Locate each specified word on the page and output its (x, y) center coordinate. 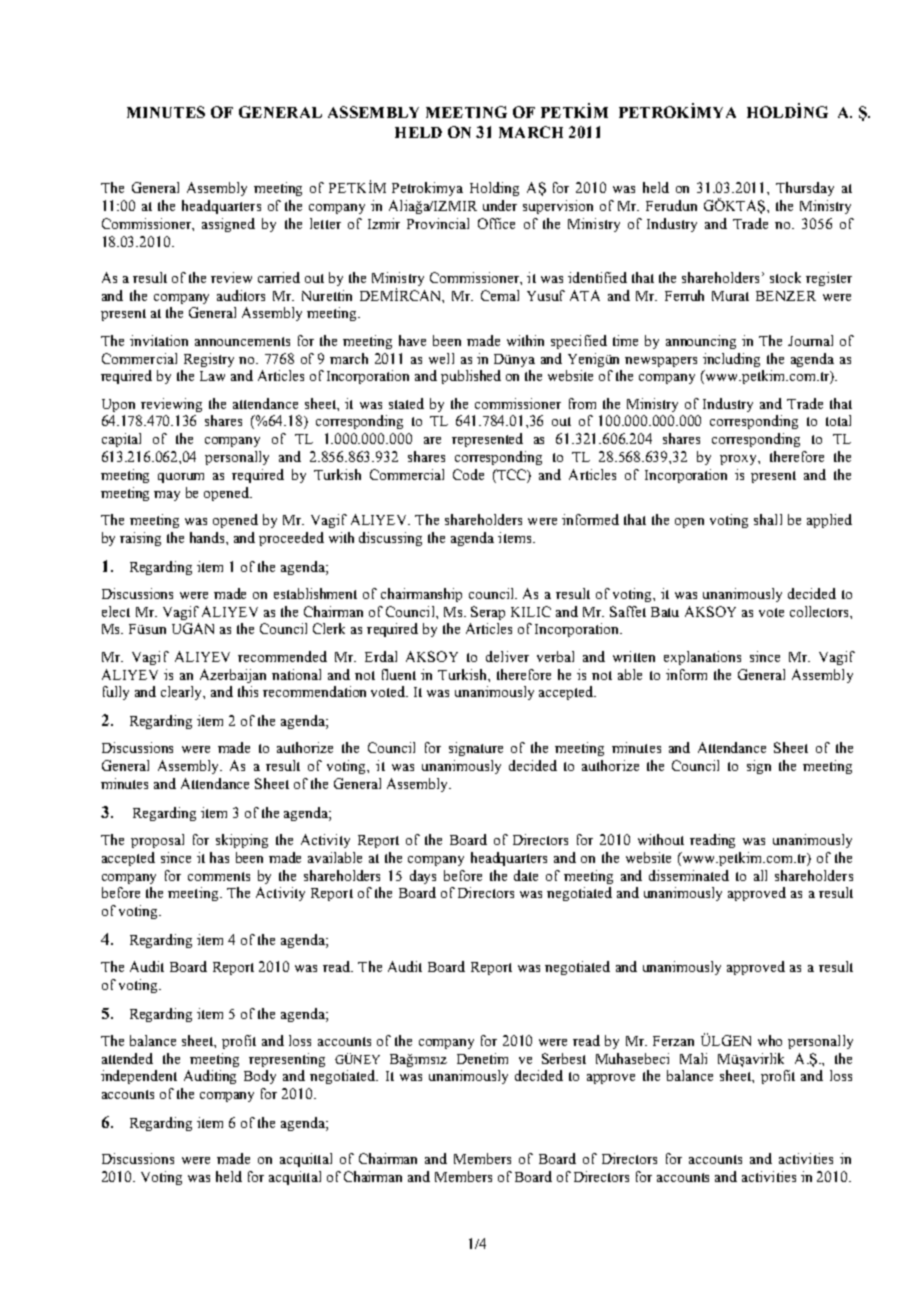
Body (260, 1077)
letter (325, 223)
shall (768, 519)
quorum (181, 478)
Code (468, 474)
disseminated (689, 875)
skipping (242, 841)
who (770, 1040)
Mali (693, 1058)
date (526, 875)
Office (496, 223)
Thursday (805, 189)
